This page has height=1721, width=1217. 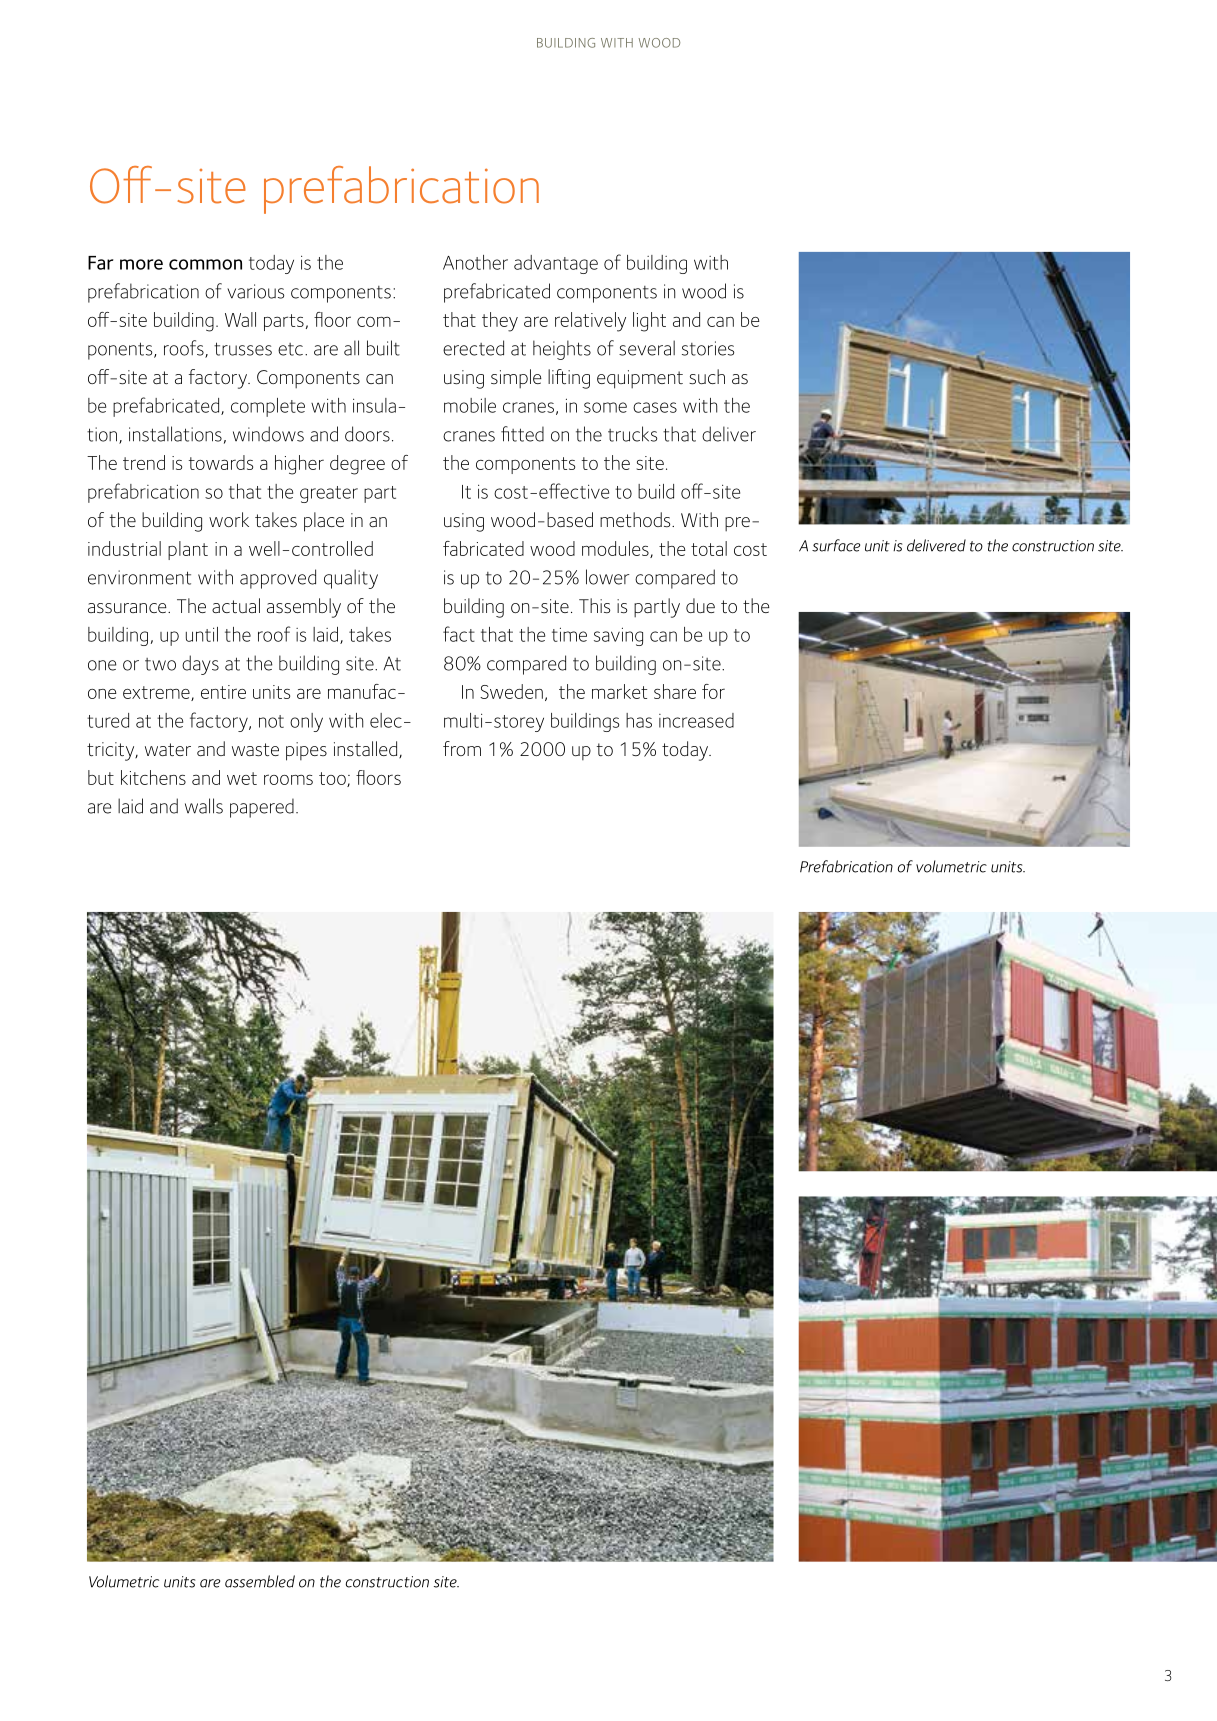 What do you see at coordinates (157, 693) in the page?
I see `extreme` at bounding box center [157, 693].
